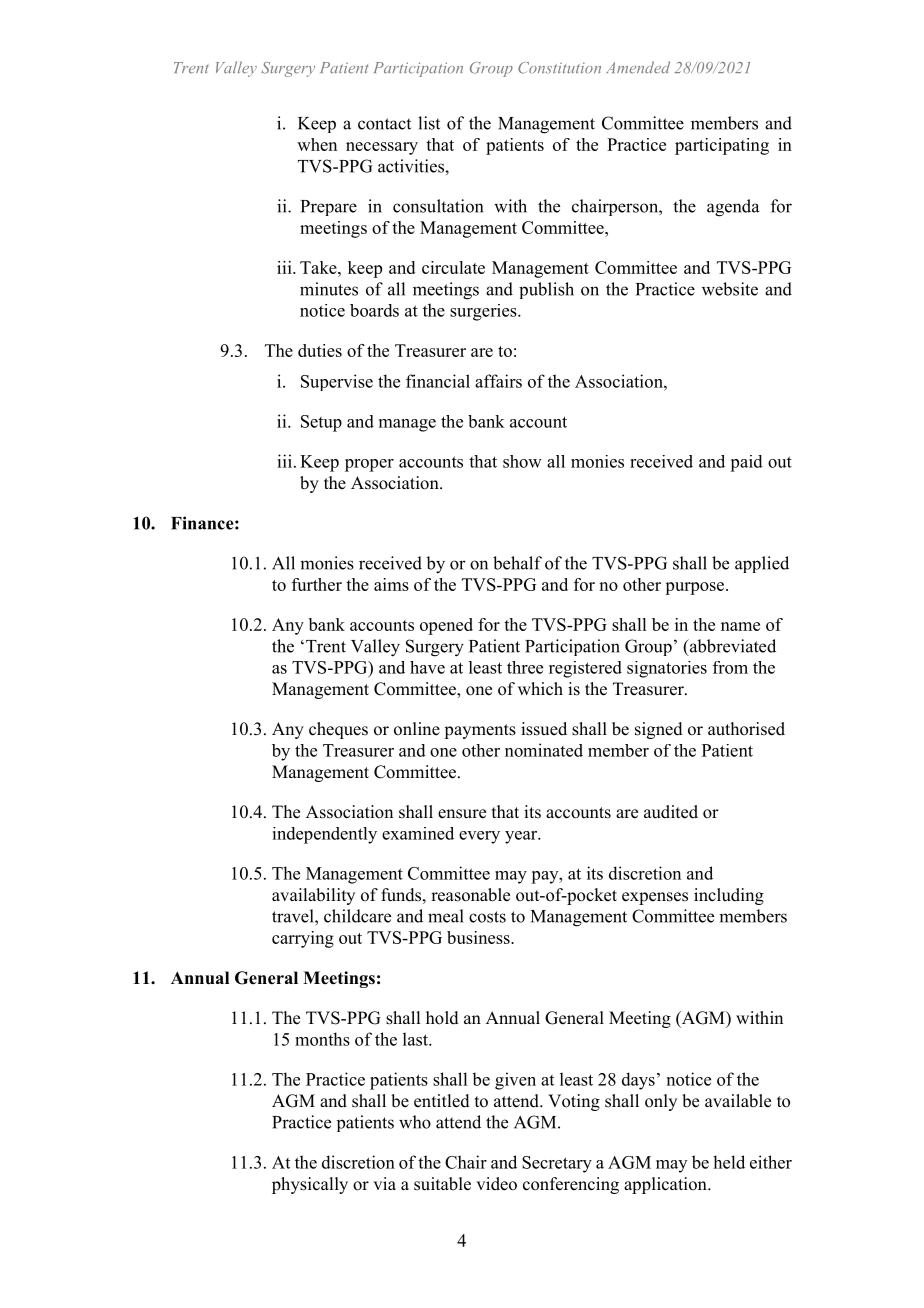  What do you see at coordinates (722, 146) in the screenshot?
I see `participating` at bounding box center [722, 146].
